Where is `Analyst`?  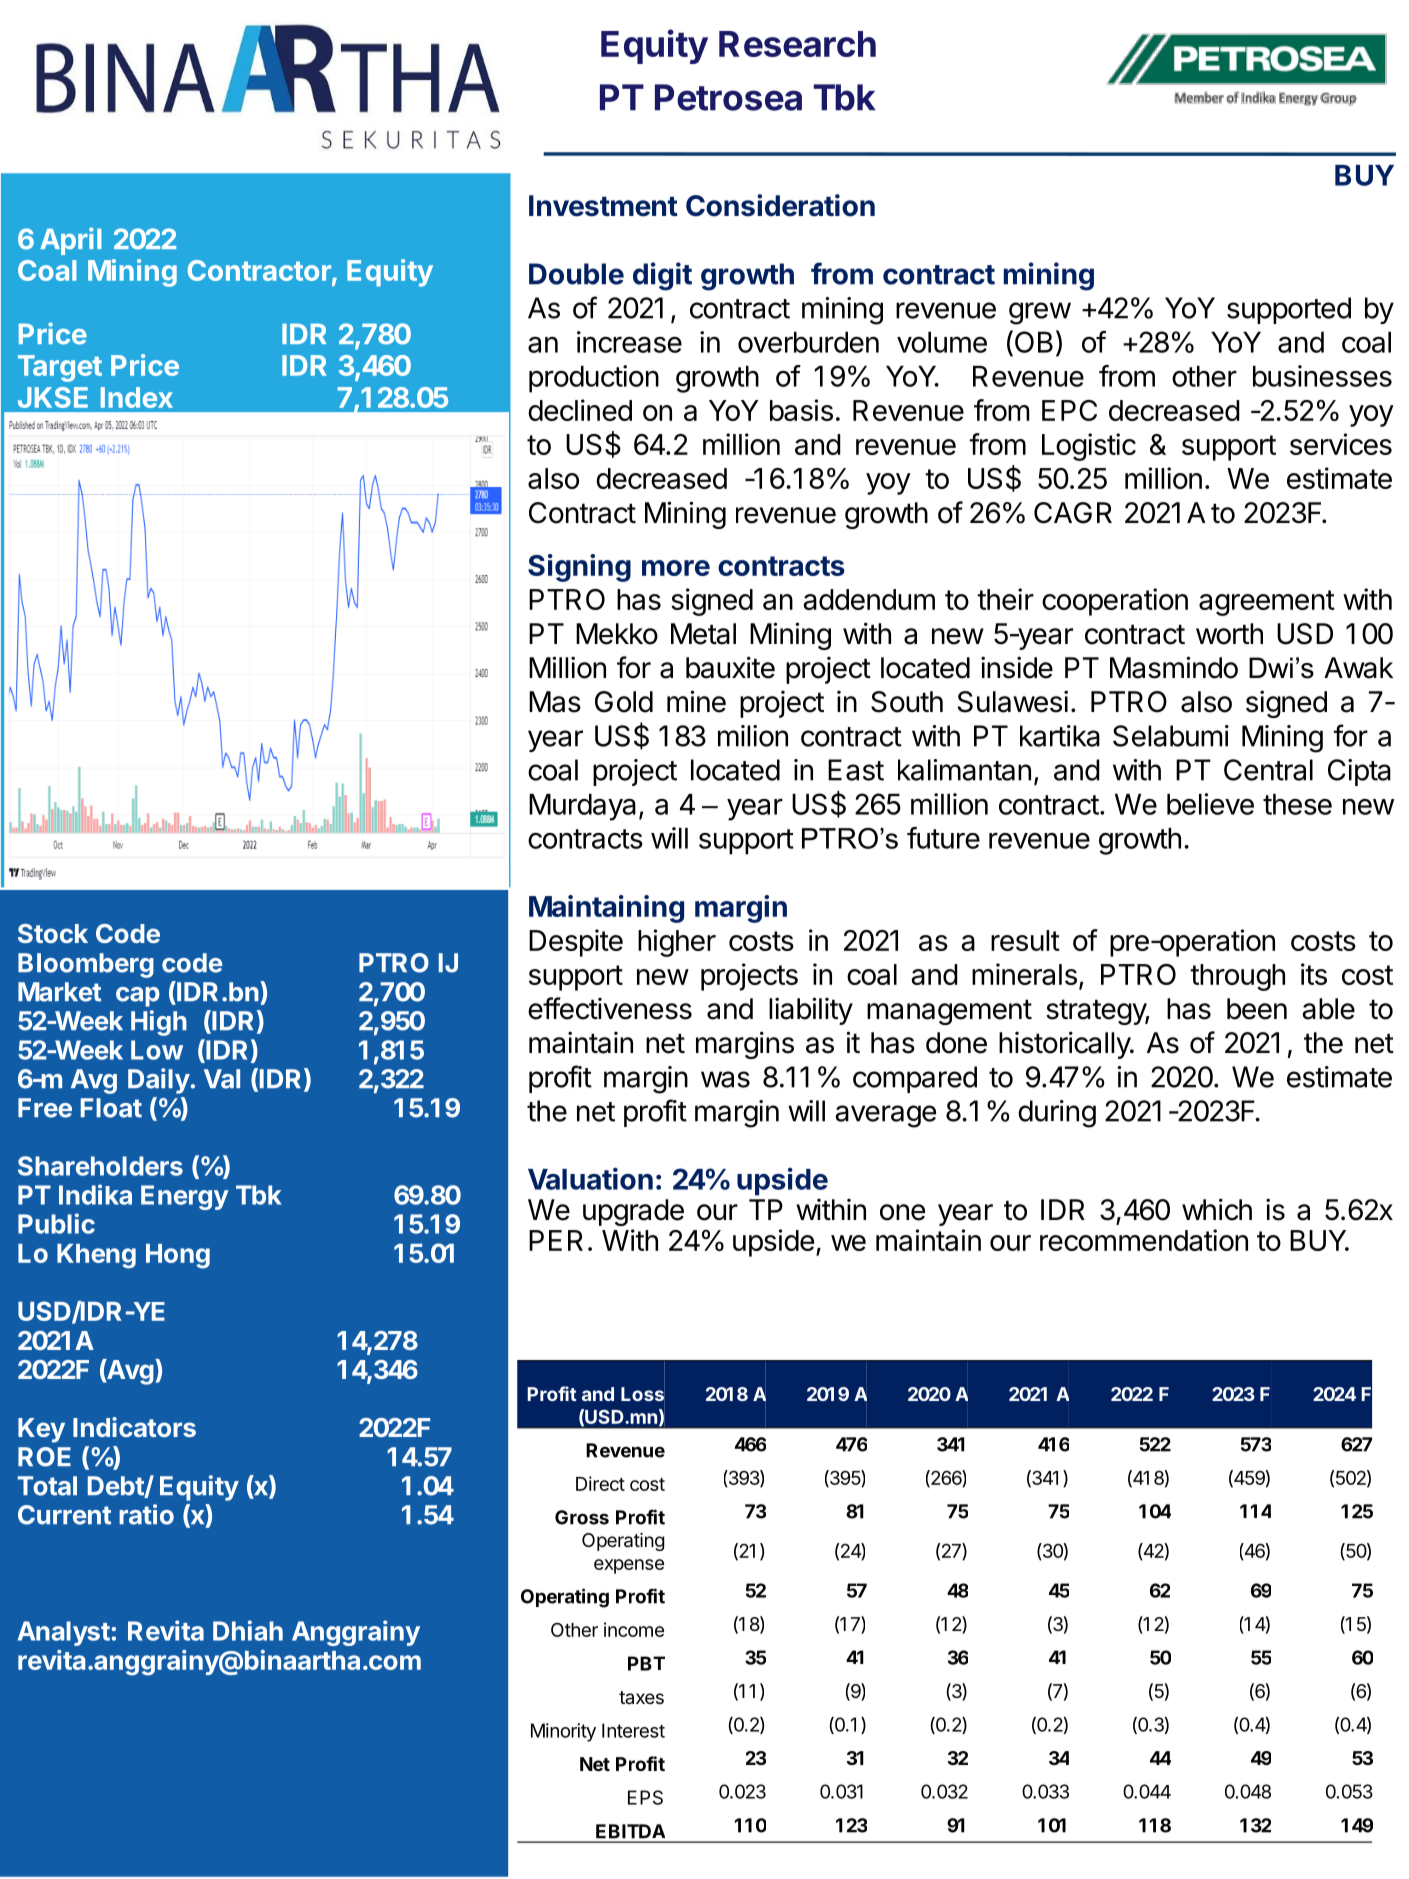
Analyst is located at coordinates (64, 1633).
